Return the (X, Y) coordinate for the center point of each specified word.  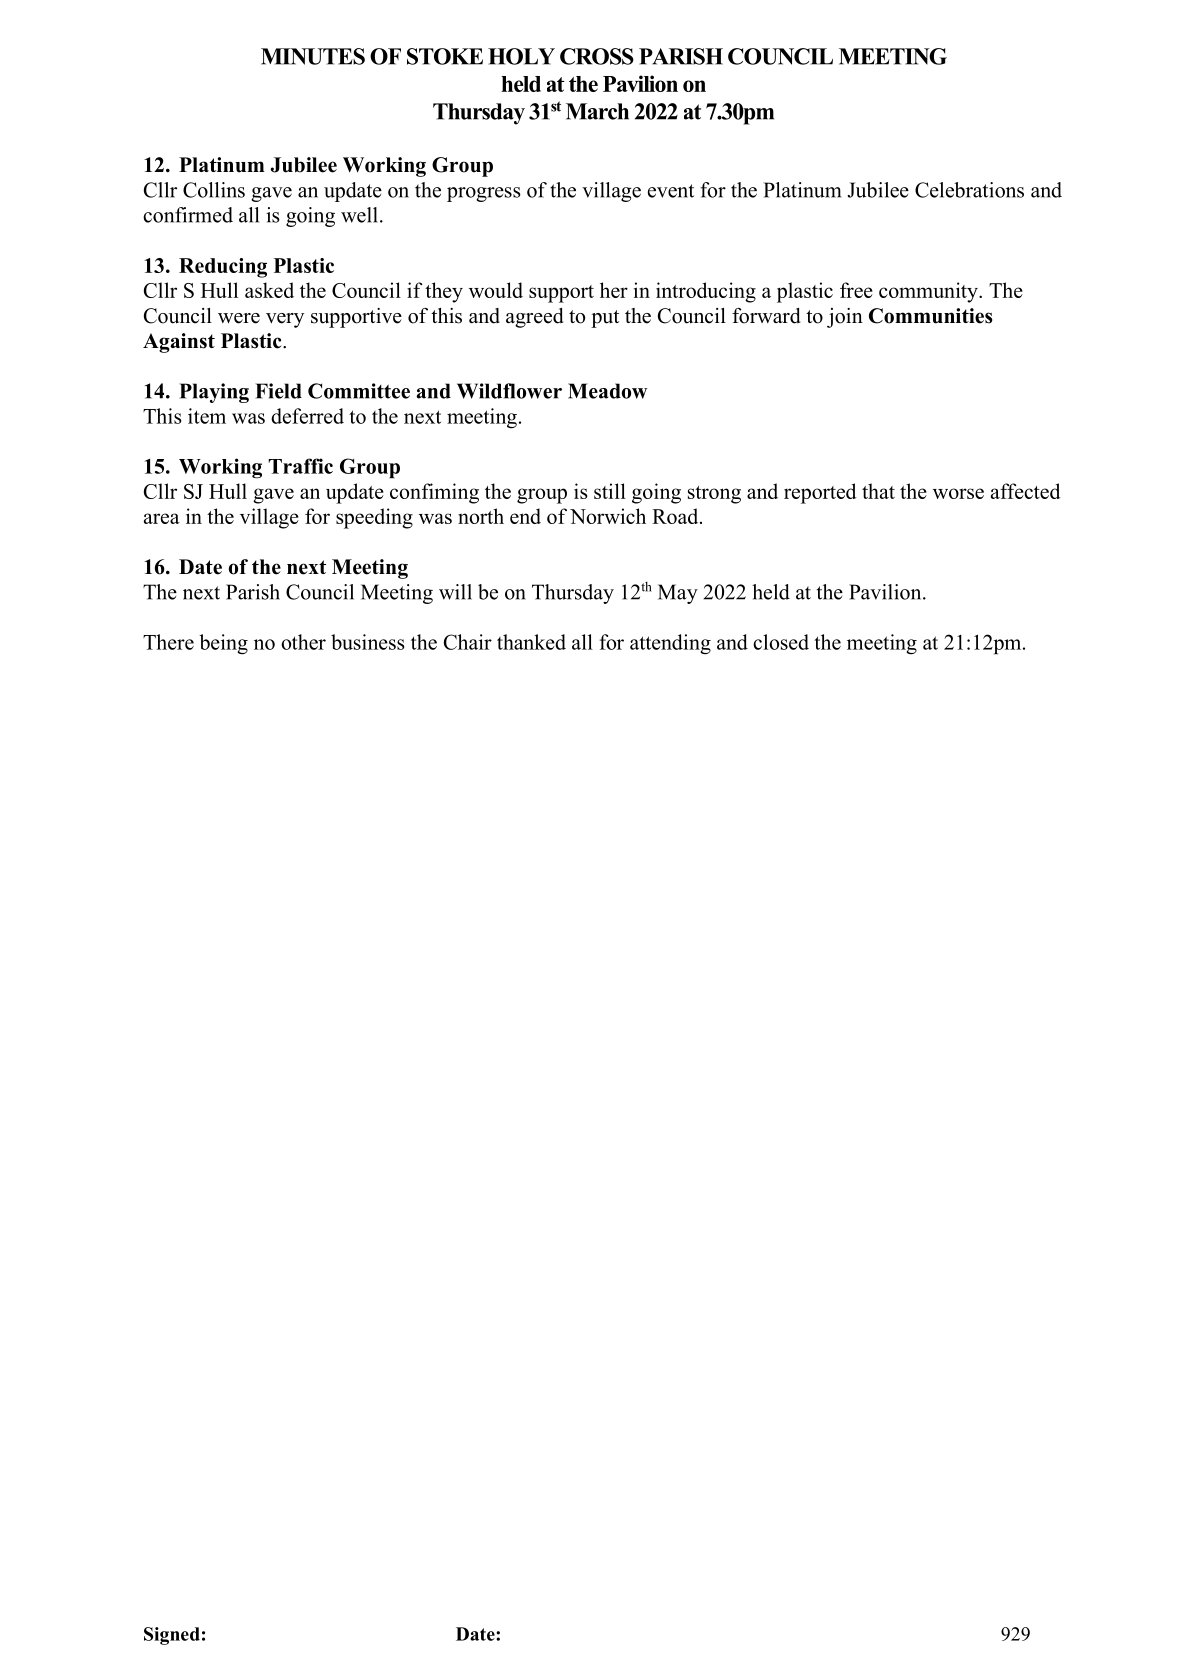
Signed (172, 1636)
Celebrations (969, 190)
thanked (531, 642)
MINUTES (313, 56)
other (303, 642)
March (597, 111)
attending (670, 644)
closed (781, 642)
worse (958, 493)
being (223, 644)
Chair (468, 642)
